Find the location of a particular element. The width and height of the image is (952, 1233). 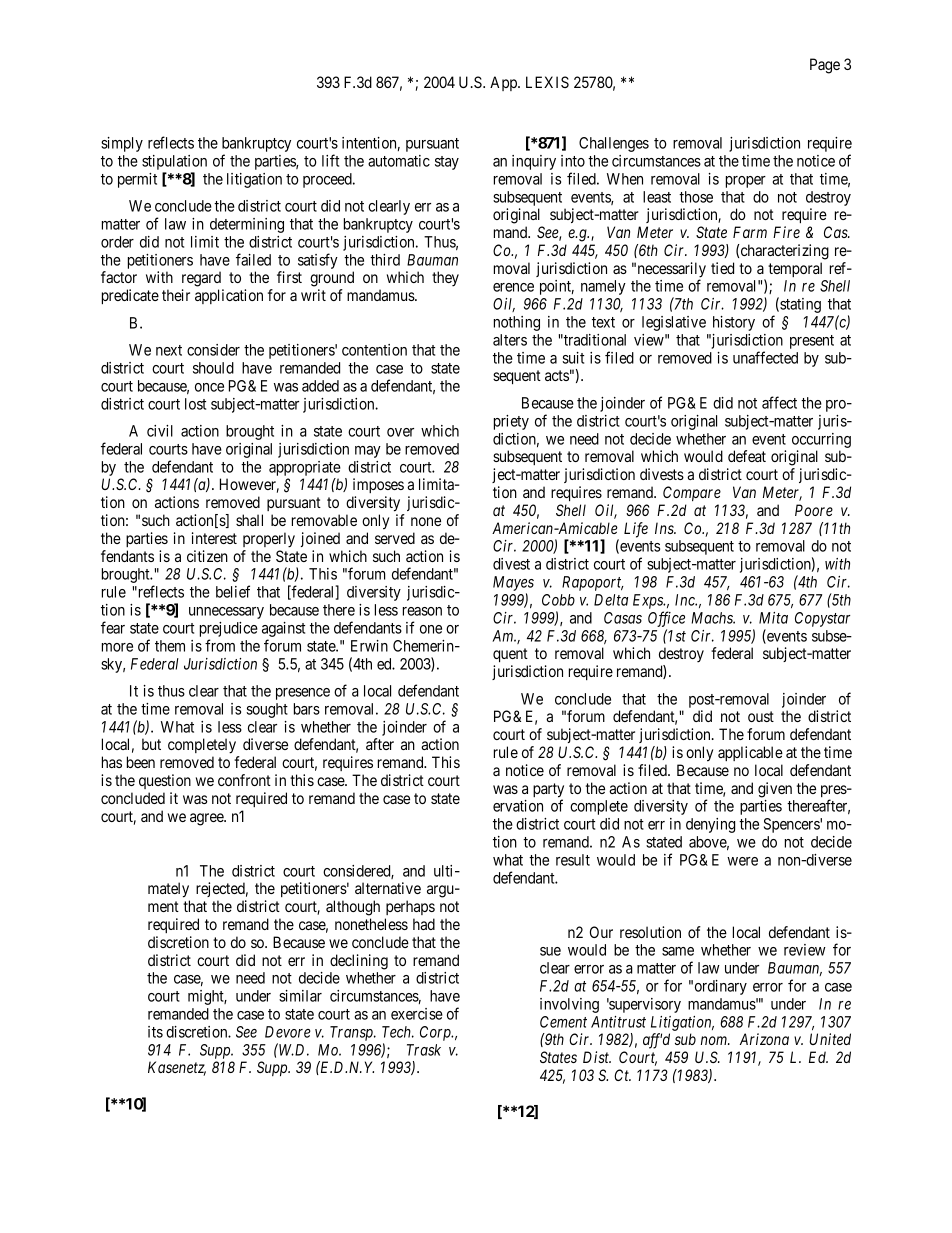

Compare is located at coordinates (692, 493).
